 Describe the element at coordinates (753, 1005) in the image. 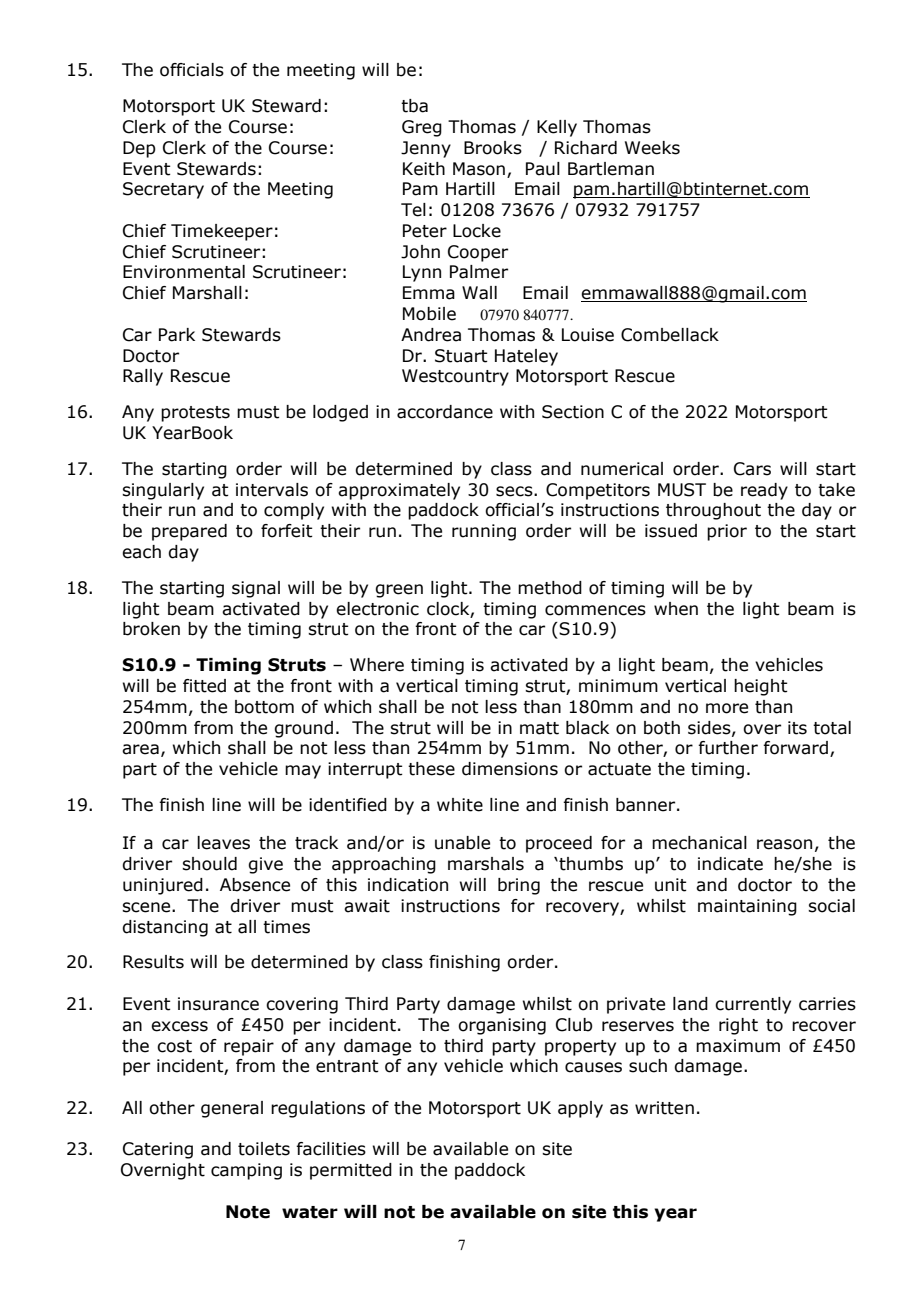

I see `currently` at that location.
